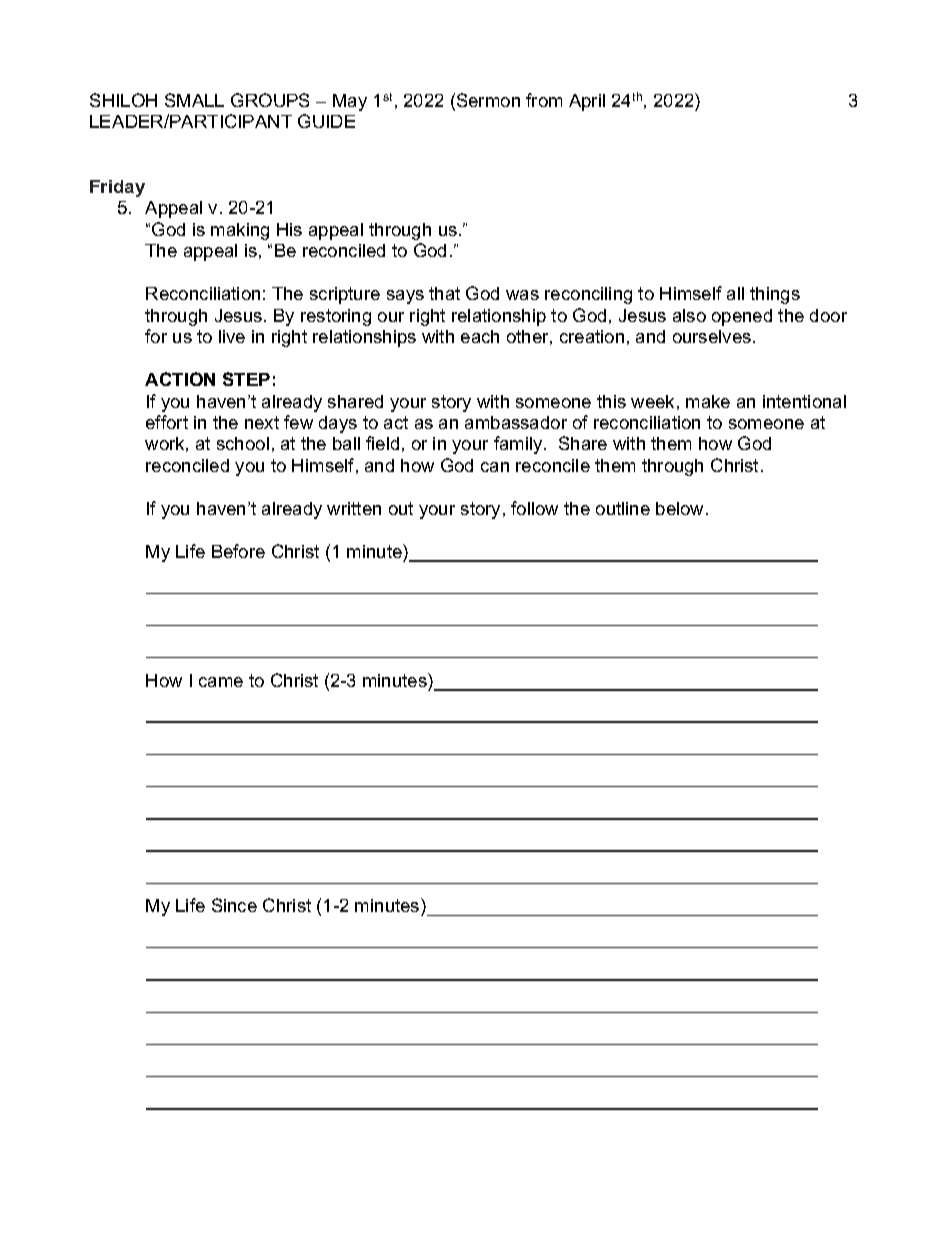  Describe the element at coordinates (534, 508) in the image. I see `follow` at that location.
